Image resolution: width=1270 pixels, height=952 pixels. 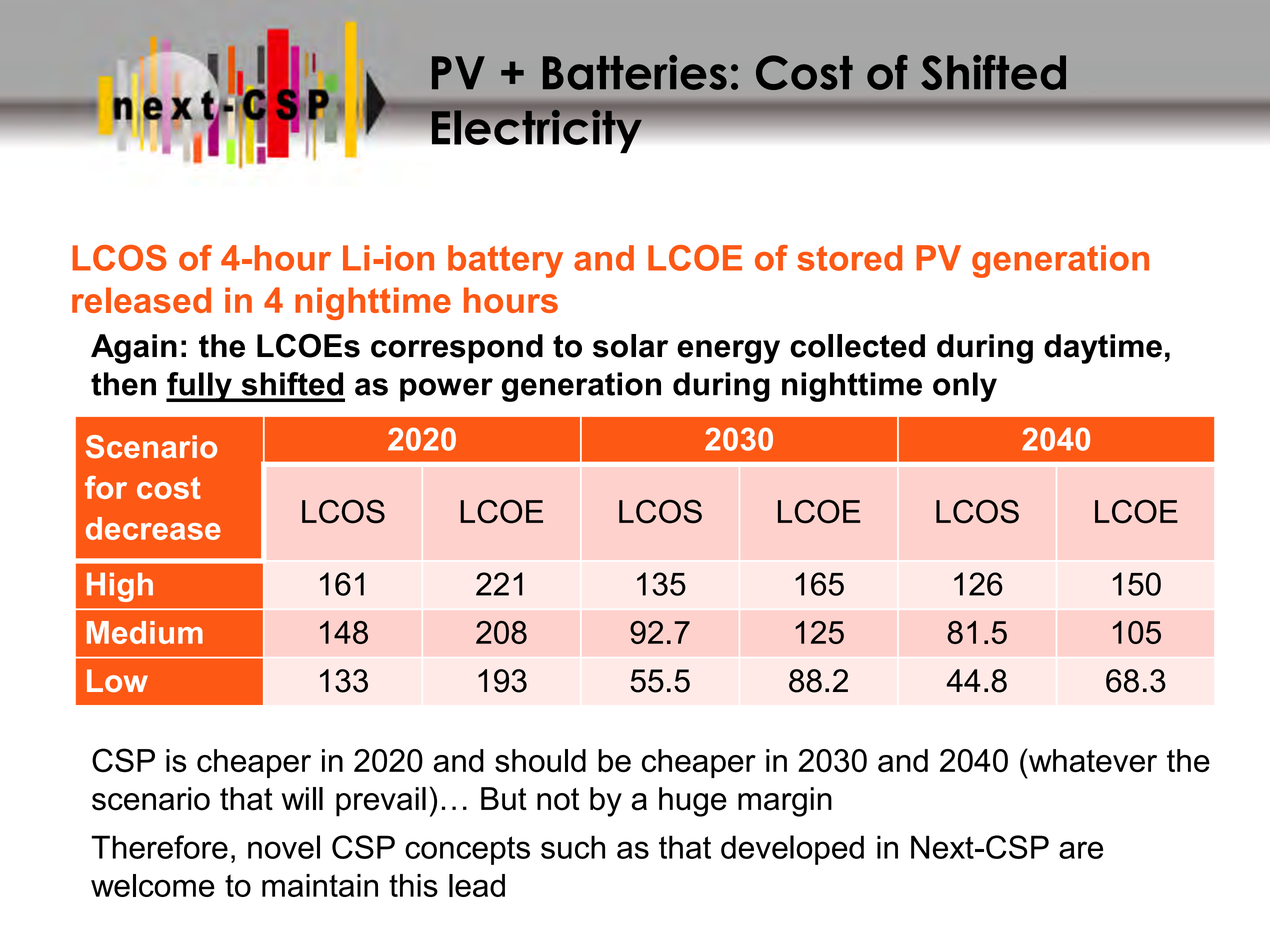 I want to click on power, so click(x=446, y=390).
